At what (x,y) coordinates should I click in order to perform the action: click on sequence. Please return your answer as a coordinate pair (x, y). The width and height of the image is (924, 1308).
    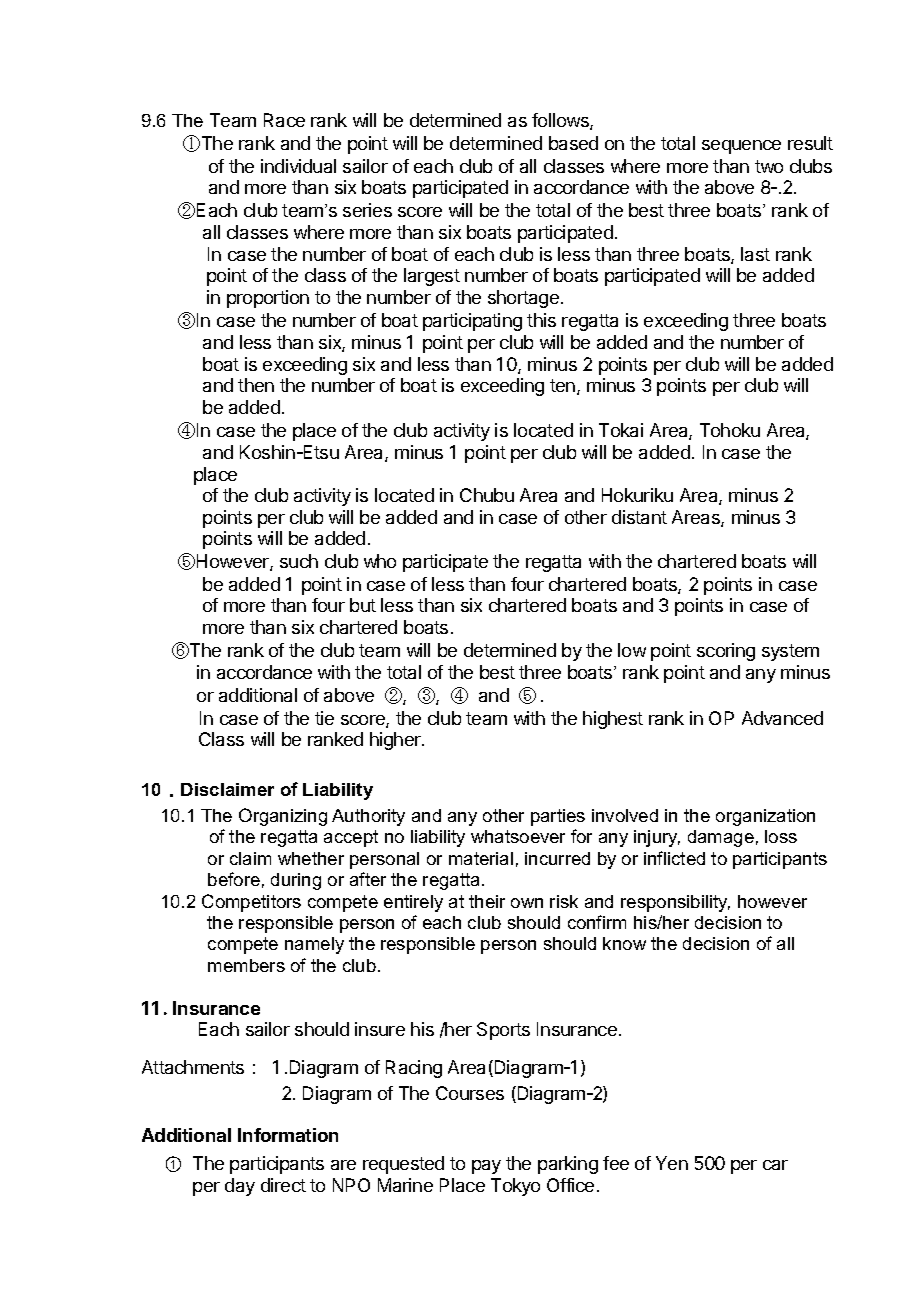
    Looking at the image, I should click on (741, 147).
